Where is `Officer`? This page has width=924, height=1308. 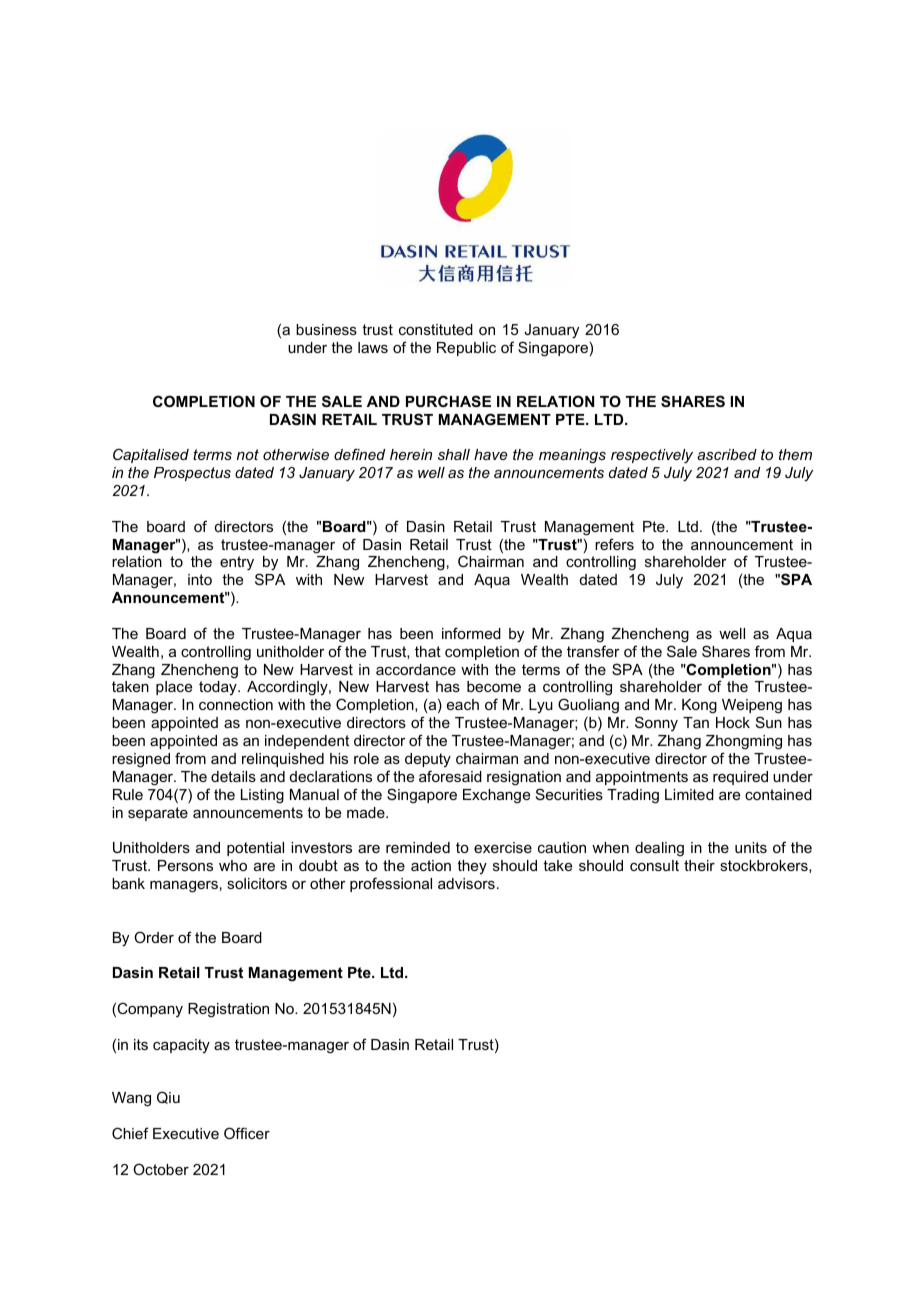
Officer is located at coordinates (247, 1133).
